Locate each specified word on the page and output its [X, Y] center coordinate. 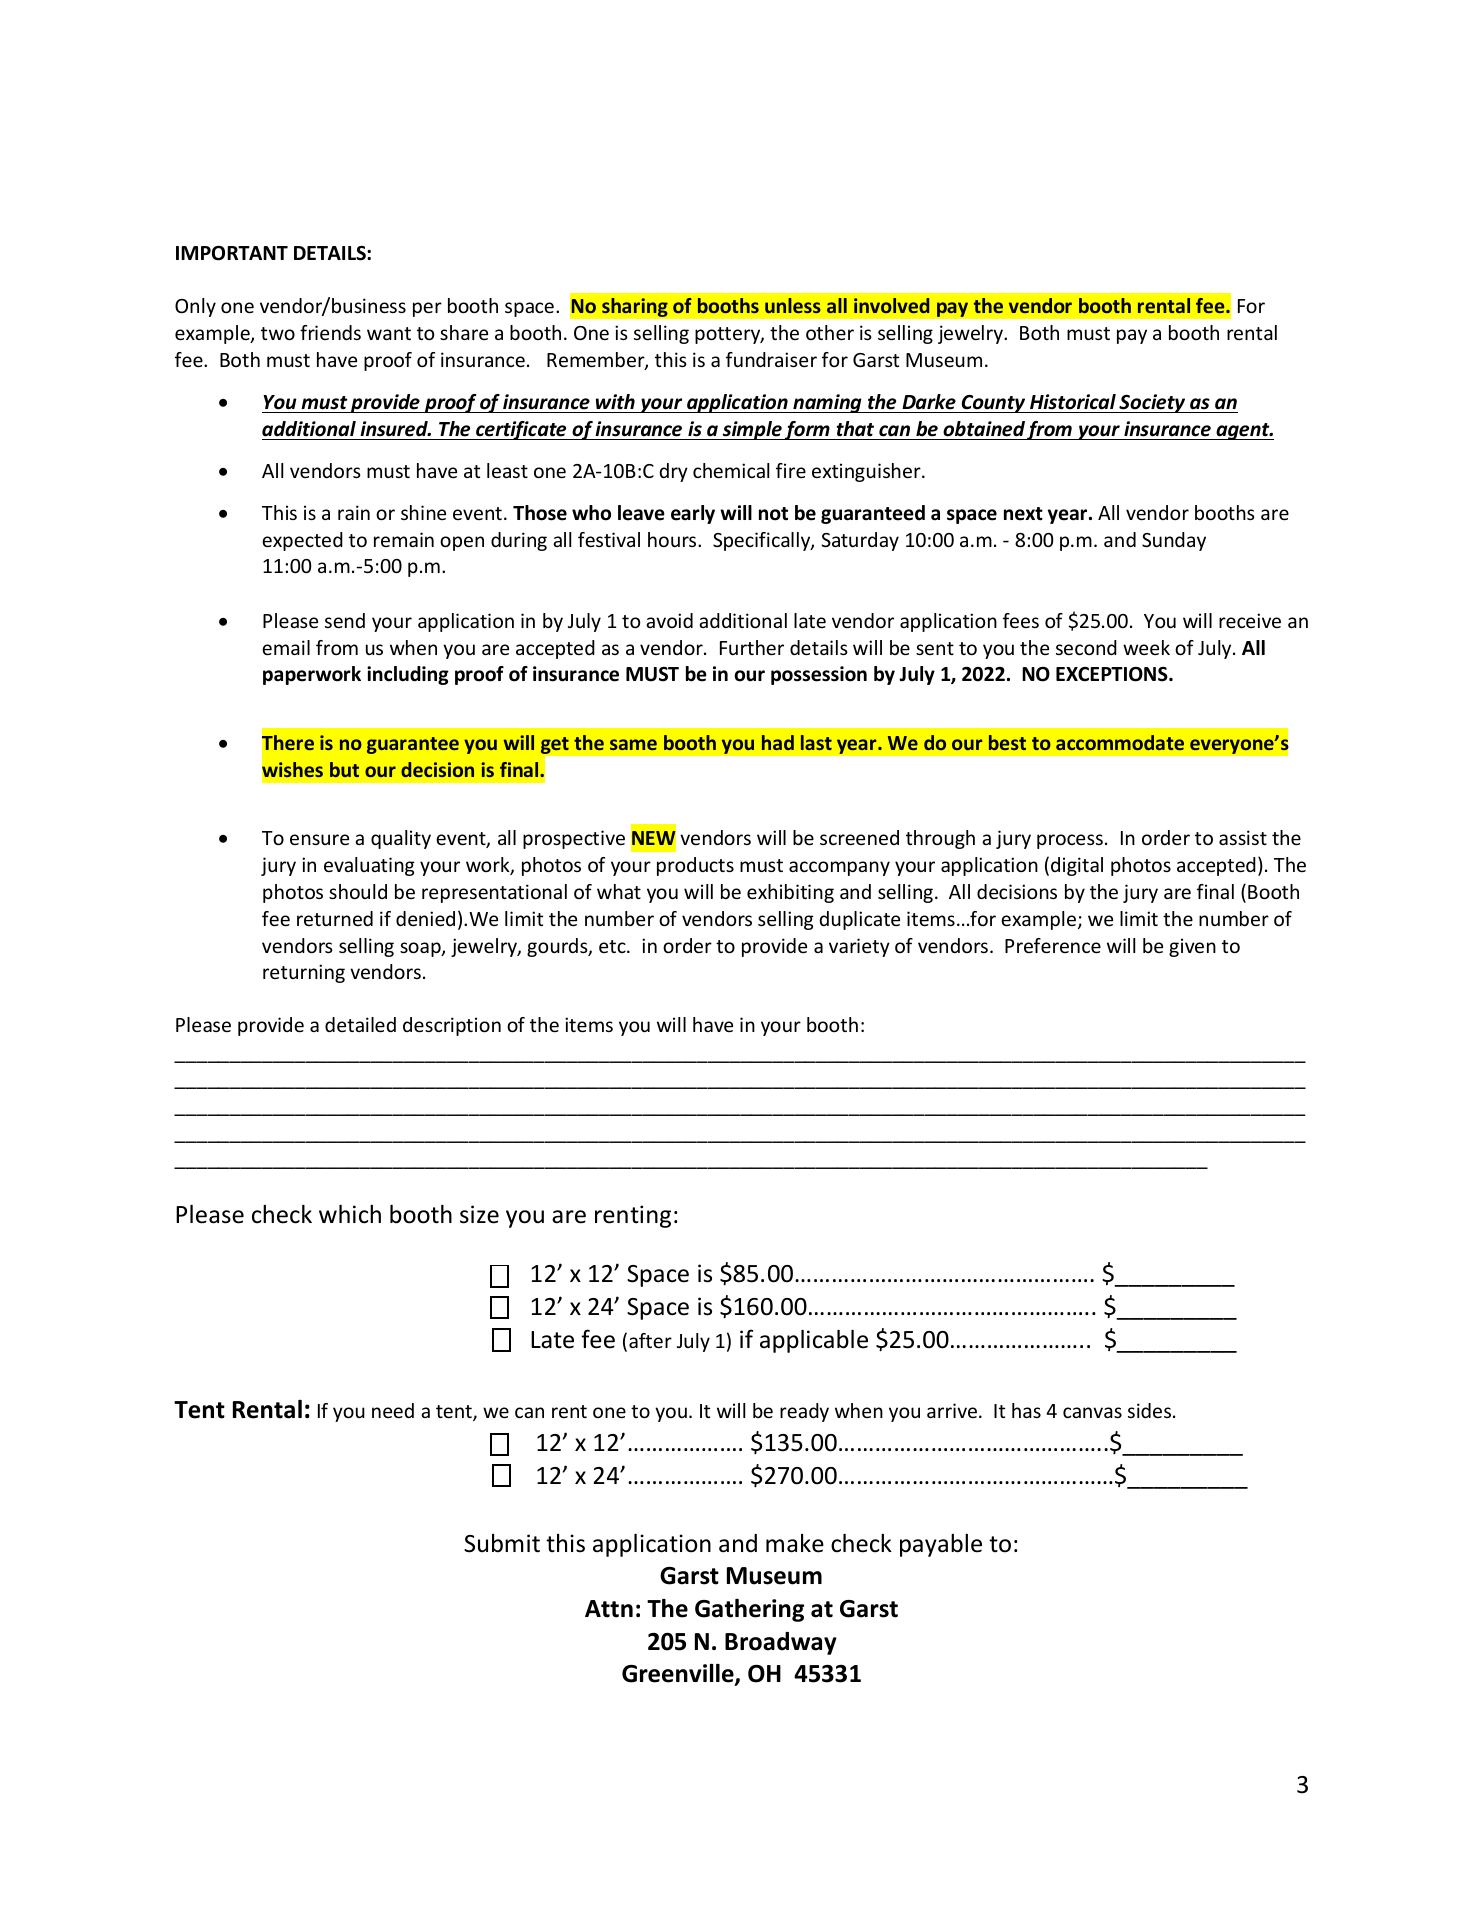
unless [793, 305]
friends [330, 332]
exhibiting [790, 893]
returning [304, 973]
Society [1152, 403]
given [1192, 947]
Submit [502, 1543]
